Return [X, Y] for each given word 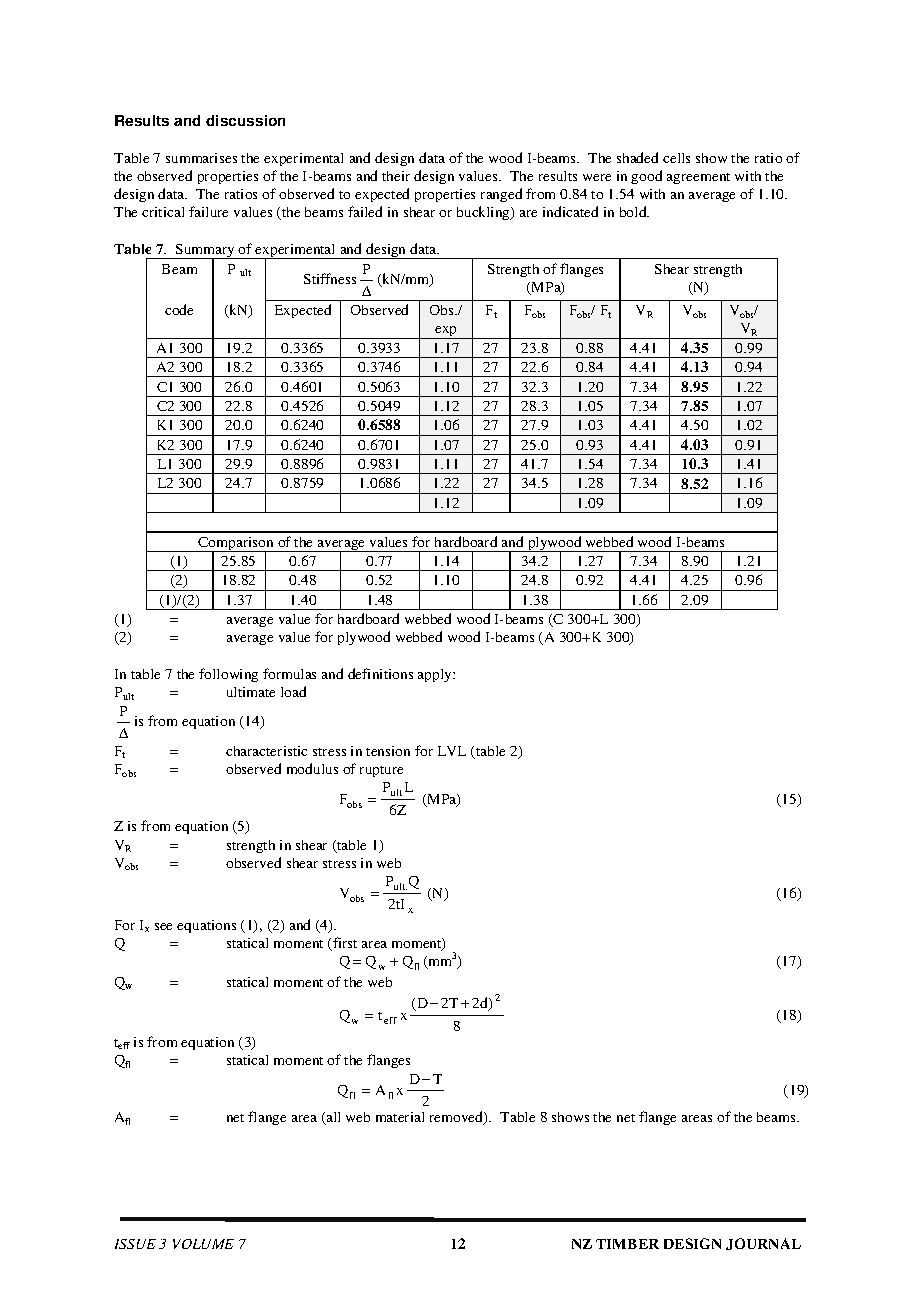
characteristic [266, 751]
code [179, 309]
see [163, 926]
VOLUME [203, 1244]
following [228, 675]
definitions [380, 673]
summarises [201, 158]
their [396, 176]
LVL [452, 751]
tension [388, 751]
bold [634, 211]
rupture [381, 771]
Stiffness [330, 278]
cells [676, 158]
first [344, 944]
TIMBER [627, 1244]
